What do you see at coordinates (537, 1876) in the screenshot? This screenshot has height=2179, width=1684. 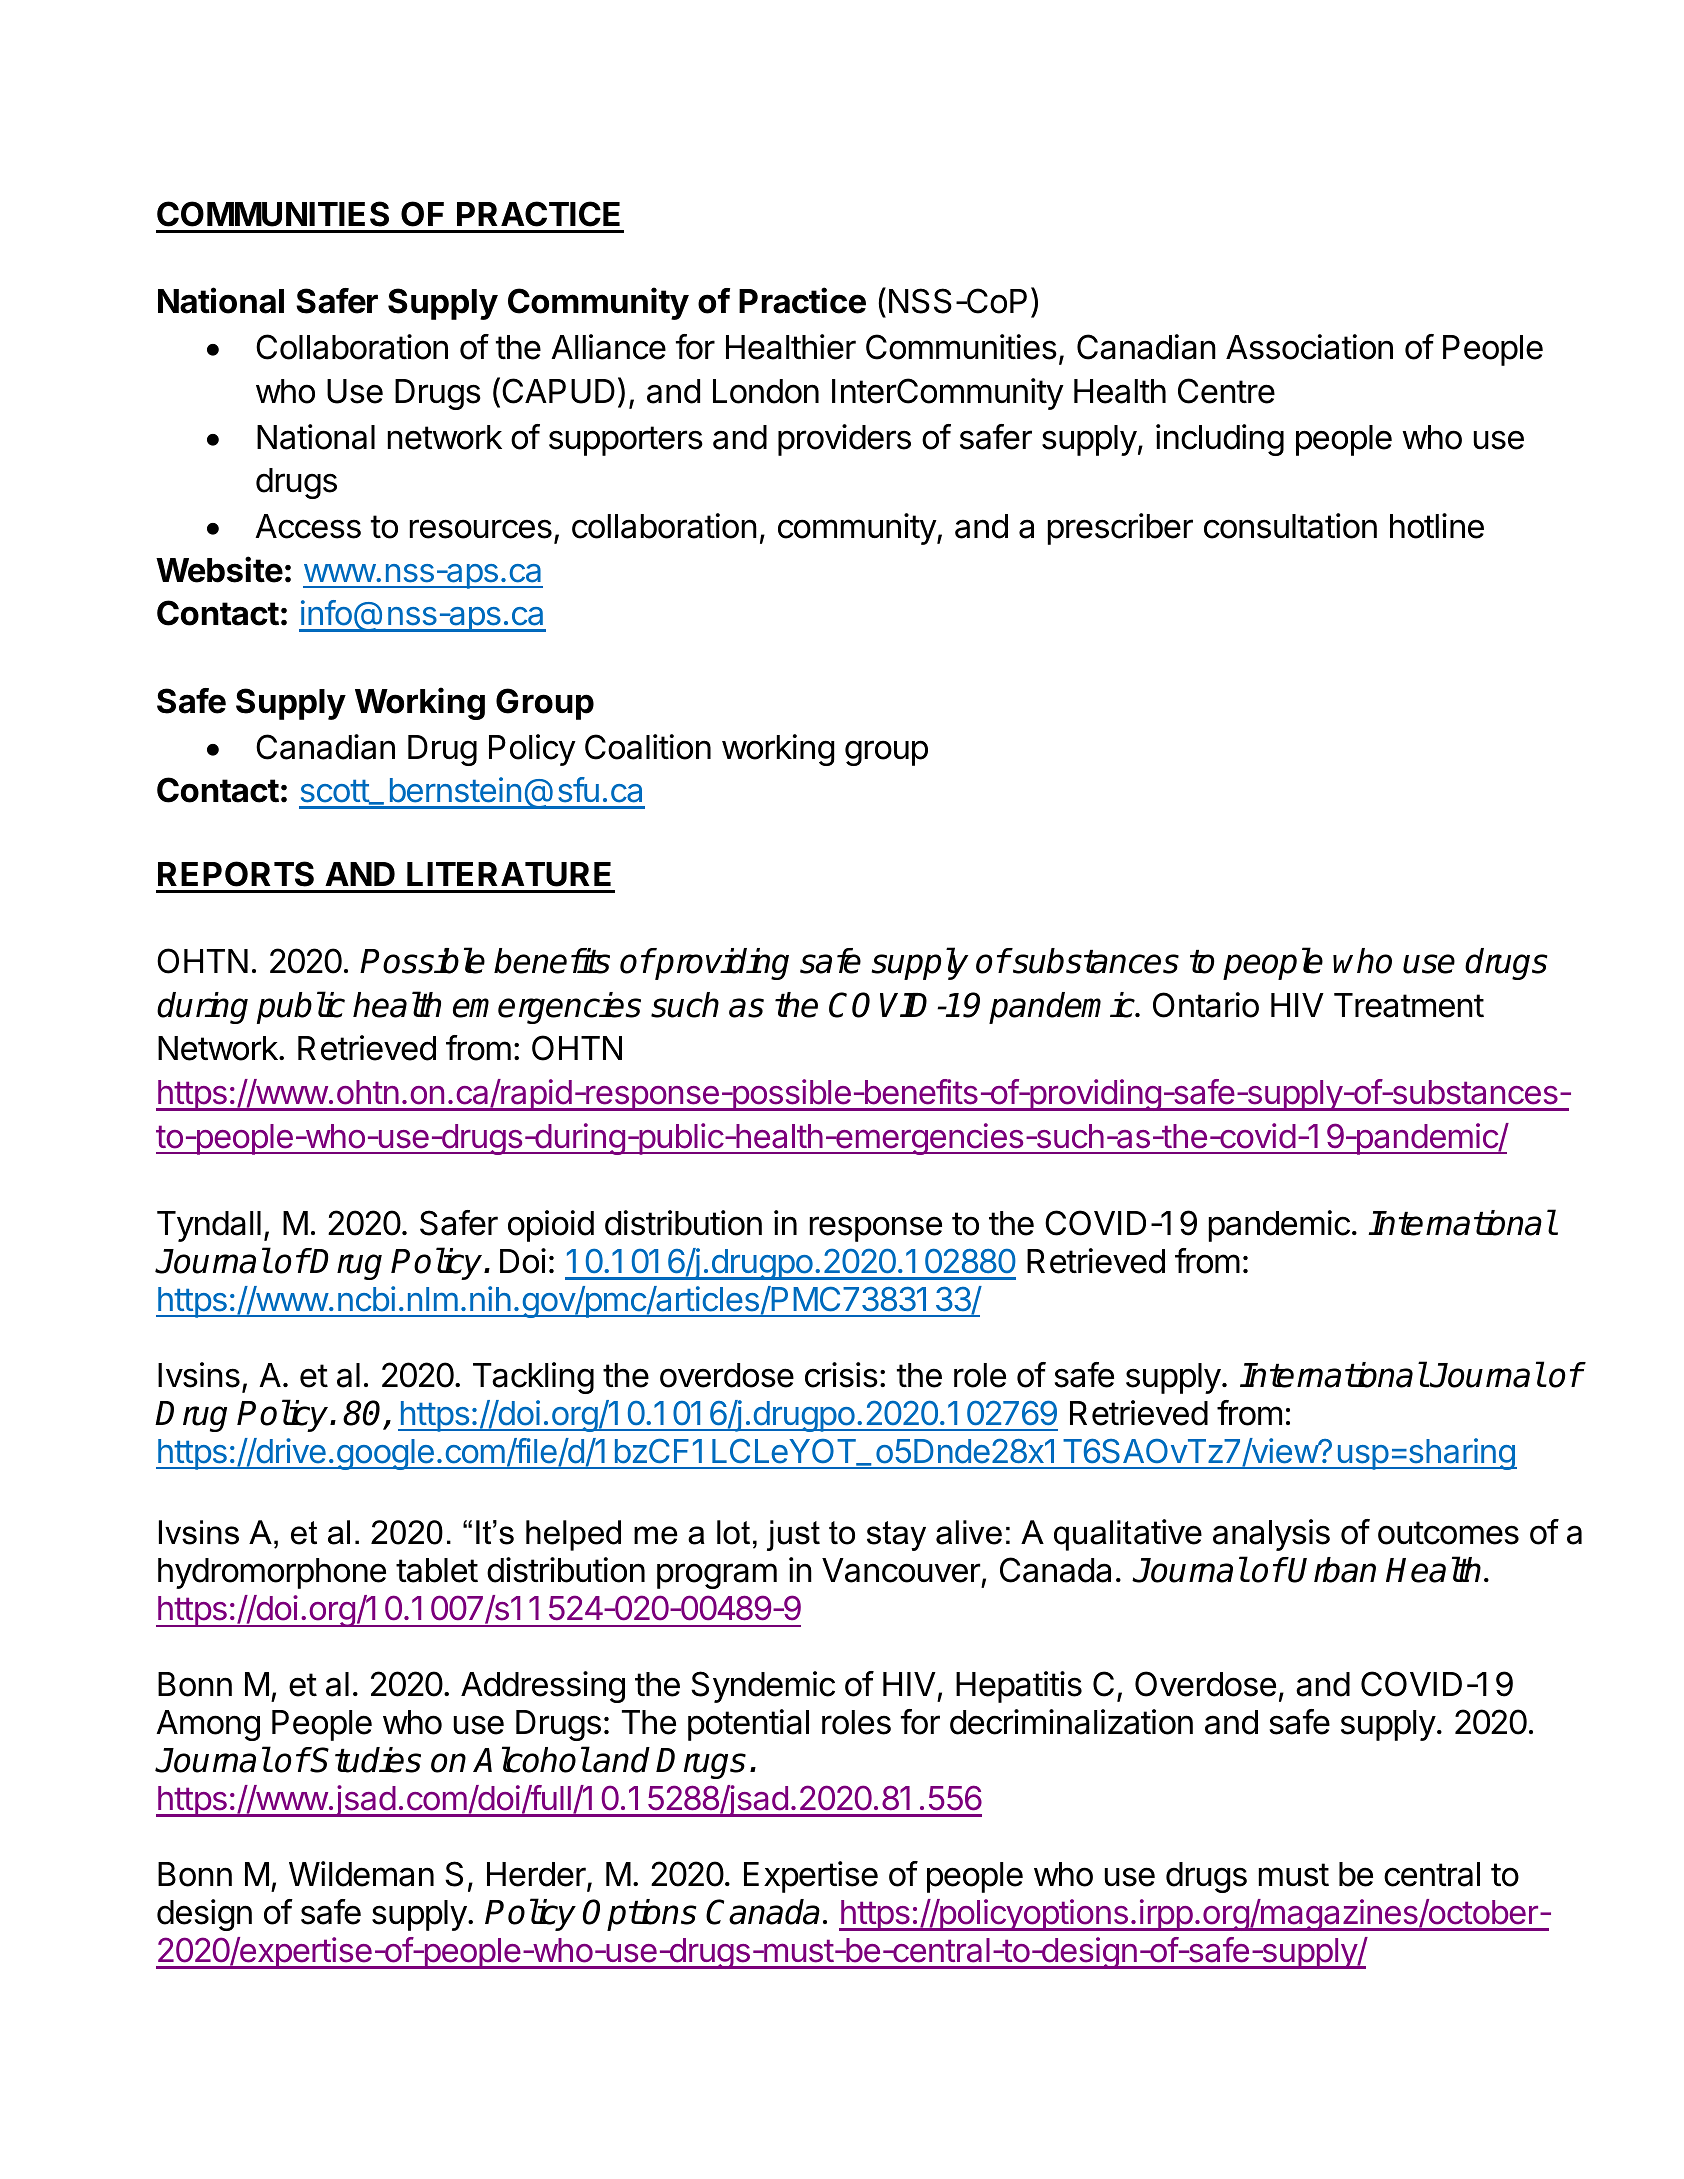 I see `Herder` at bounding box center [537, 1876].
